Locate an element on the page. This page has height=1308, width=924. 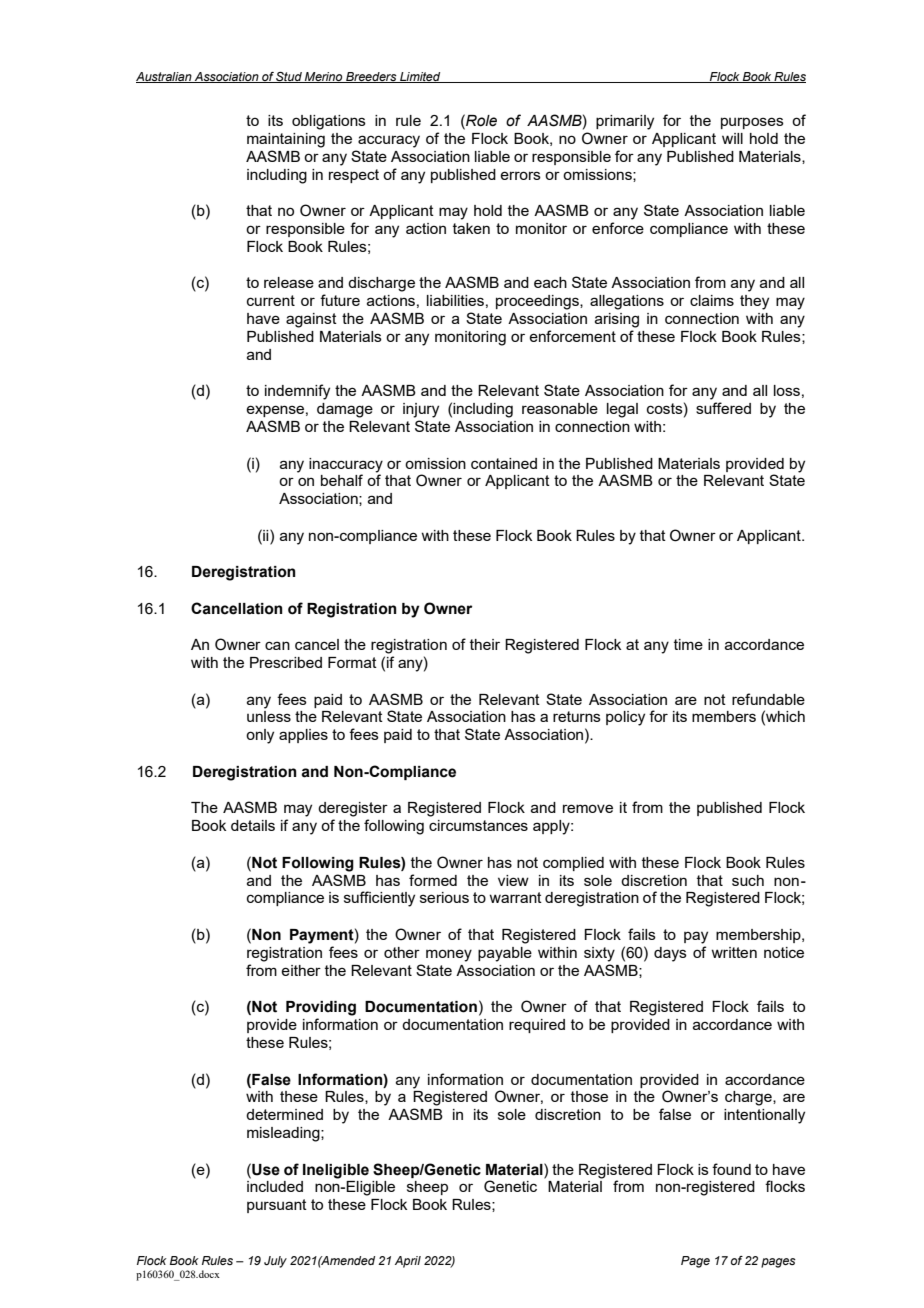
either is located at coordinates (301, 970).
